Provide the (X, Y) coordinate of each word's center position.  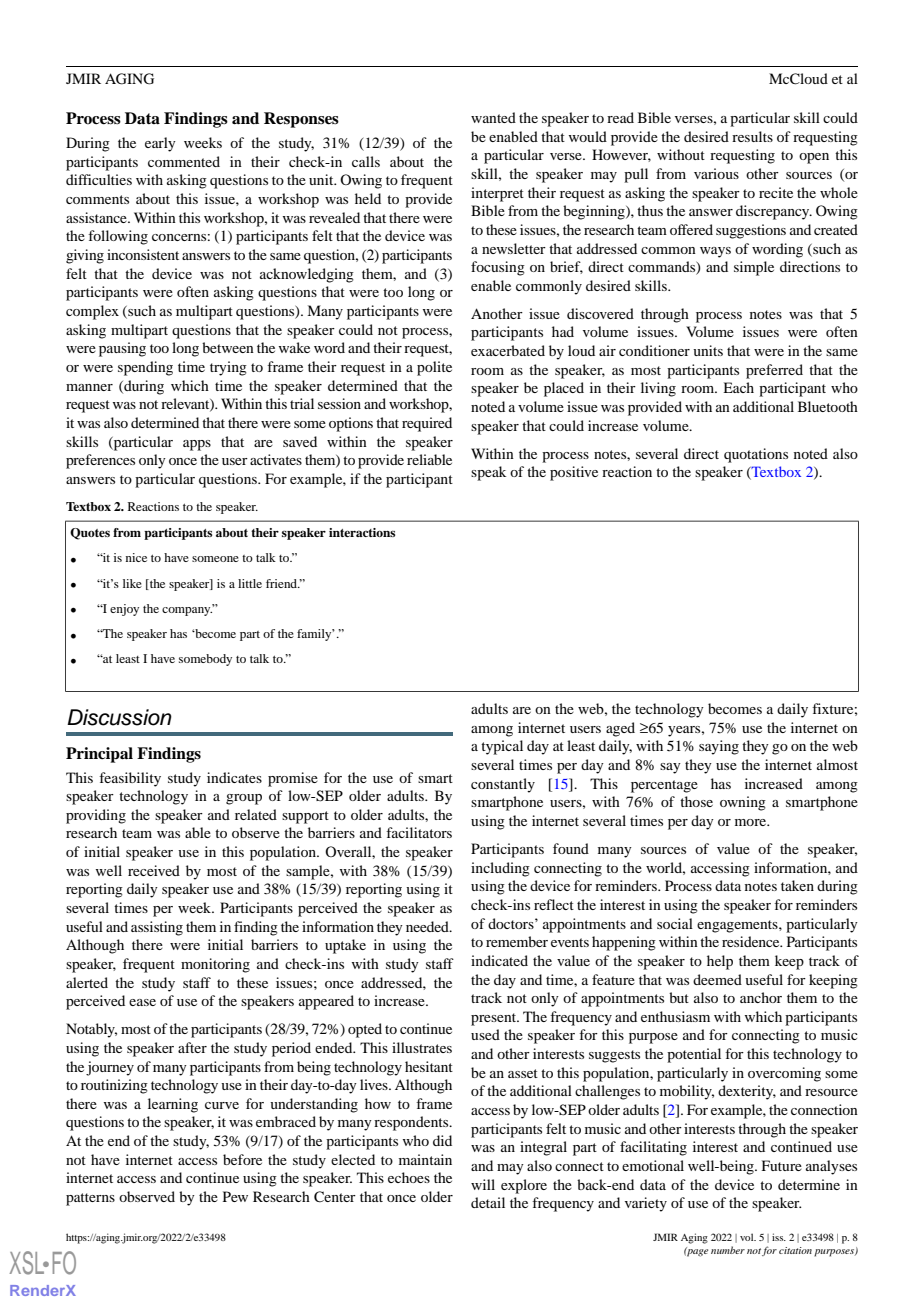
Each (738, 387)
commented (184, 161)
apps (197, 445)
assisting (157, 928)
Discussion (119, 717)
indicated (499, 960)
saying (719, 747)
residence (752, 941)
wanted (493, 117)
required (427, 424)
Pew (235, 1196)
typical (502, 747)
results (752, 136)
